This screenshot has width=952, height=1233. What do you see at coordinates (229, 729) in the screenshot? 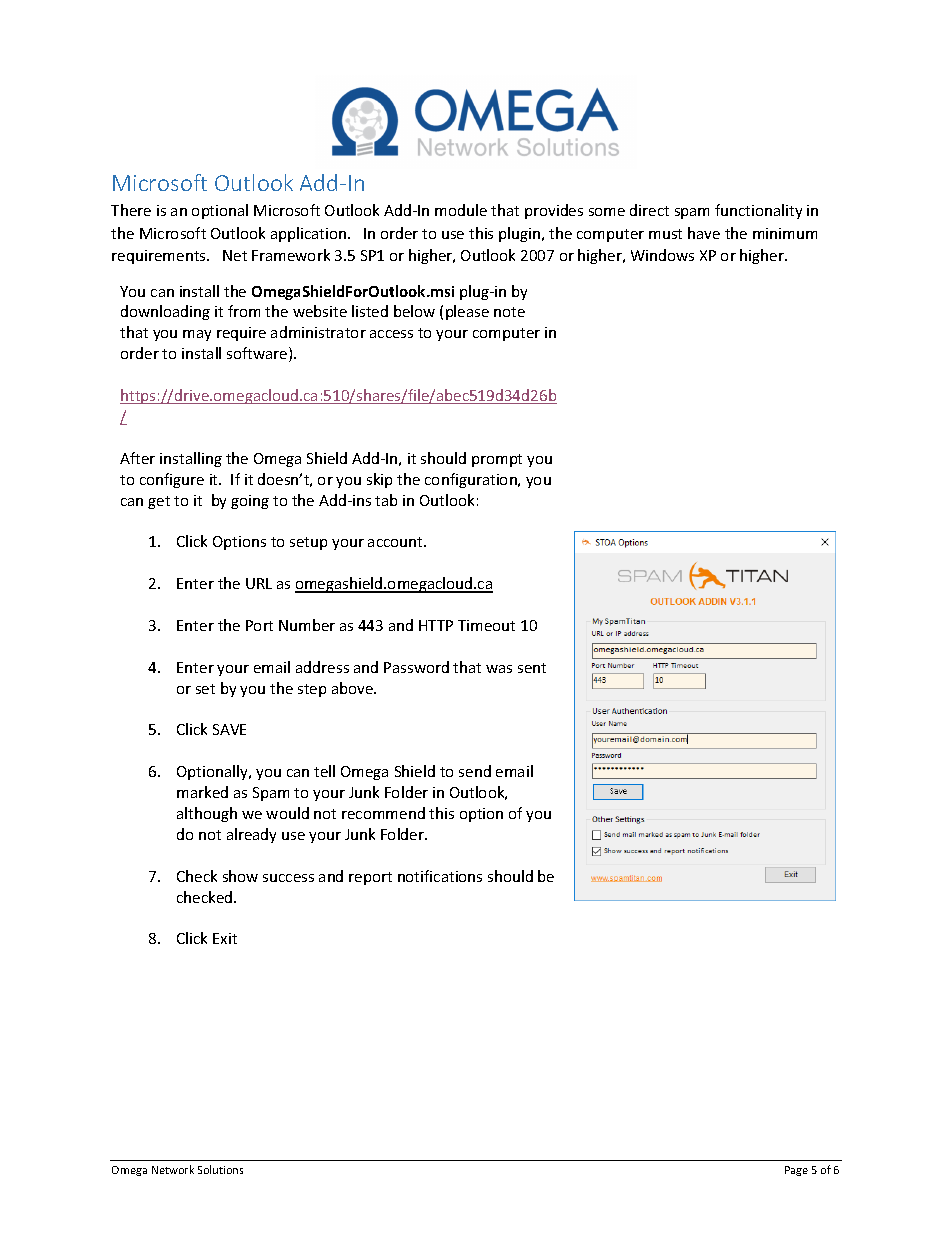
I see `SAVE` at bounding box center [229, 729].
